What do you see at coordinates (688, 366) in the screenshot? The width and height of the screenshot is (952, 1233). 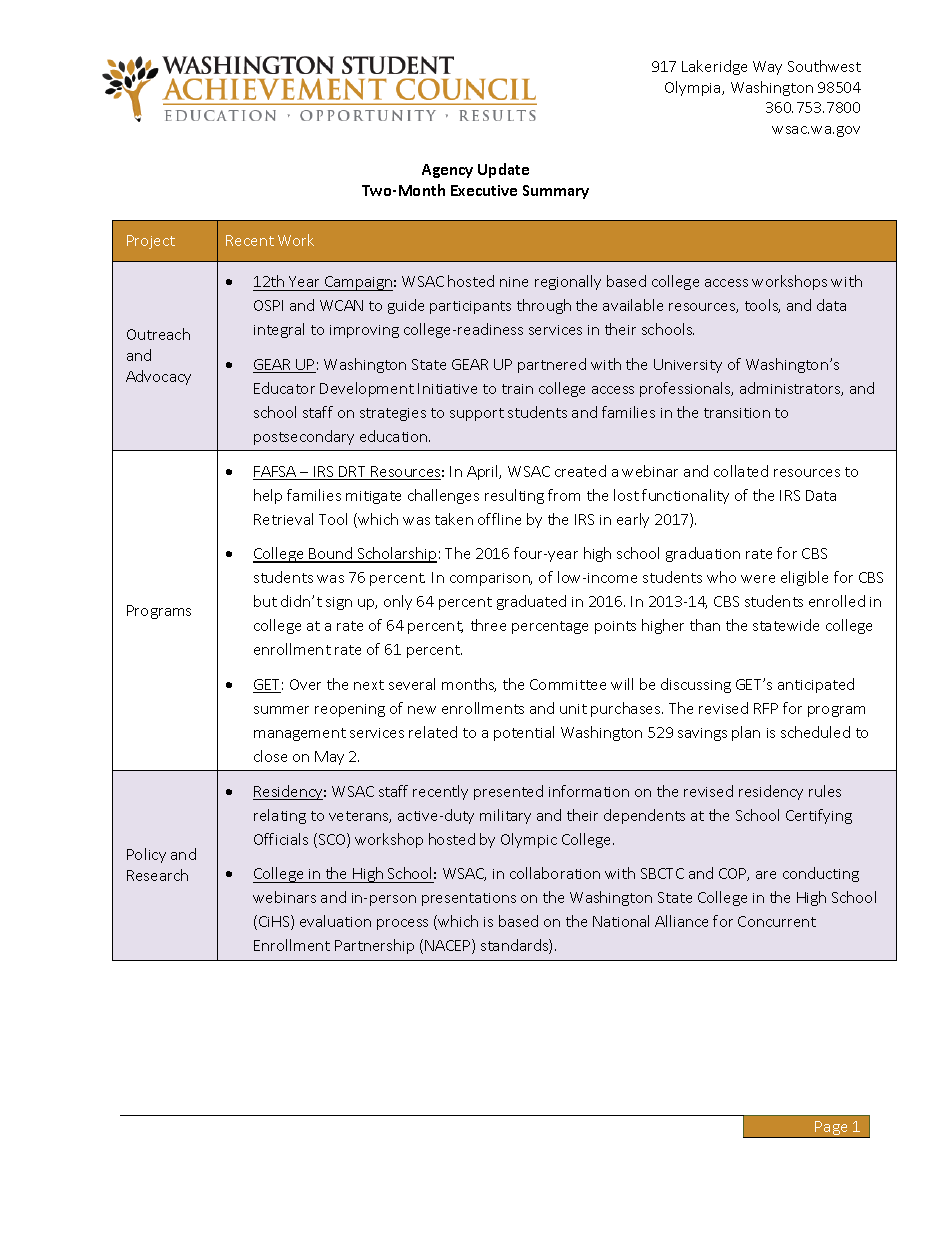 I see `University` at bounding box center [688, 366].
